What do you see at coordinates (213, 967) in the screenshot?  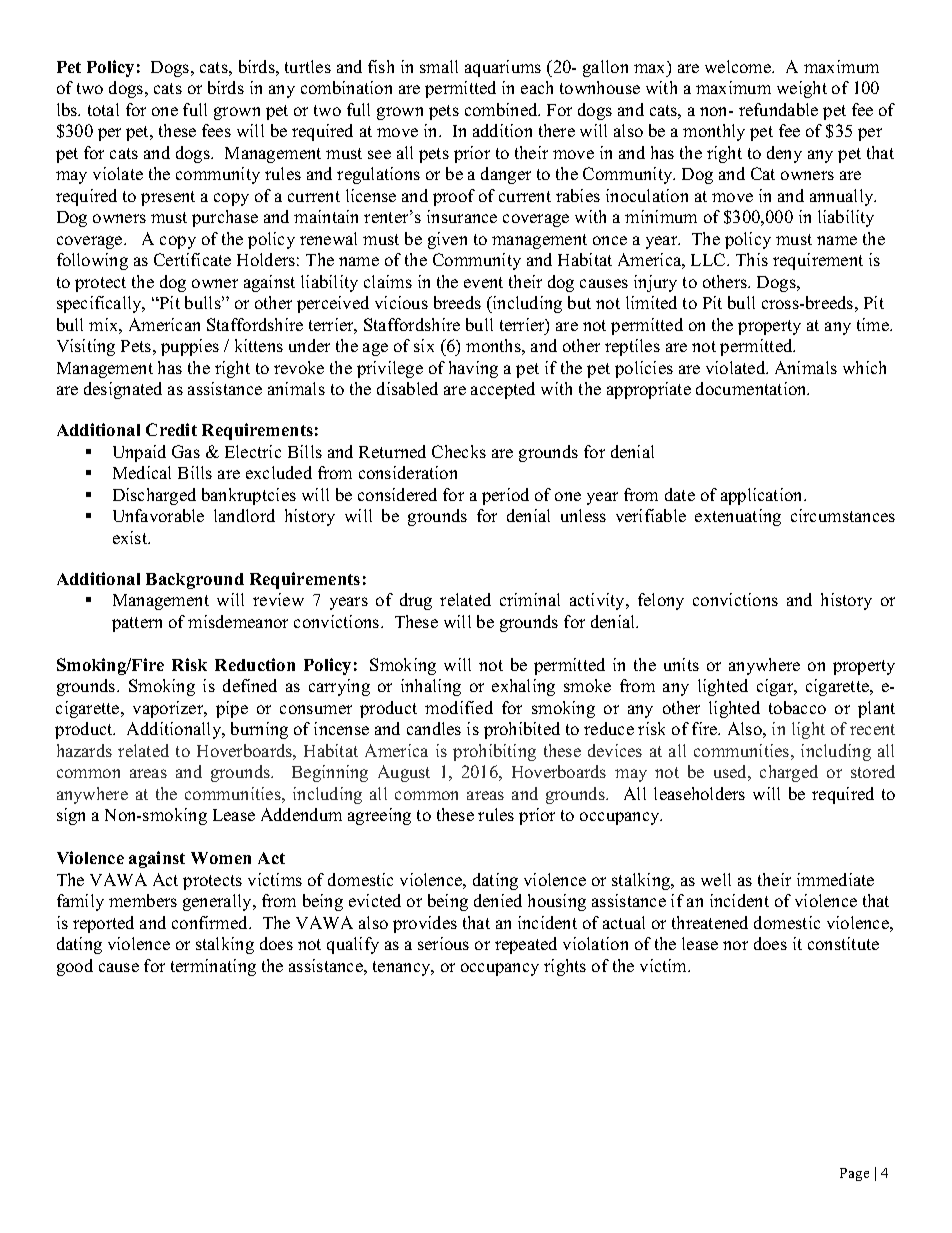 I see `terminating` at bounding box center [213, 967].
